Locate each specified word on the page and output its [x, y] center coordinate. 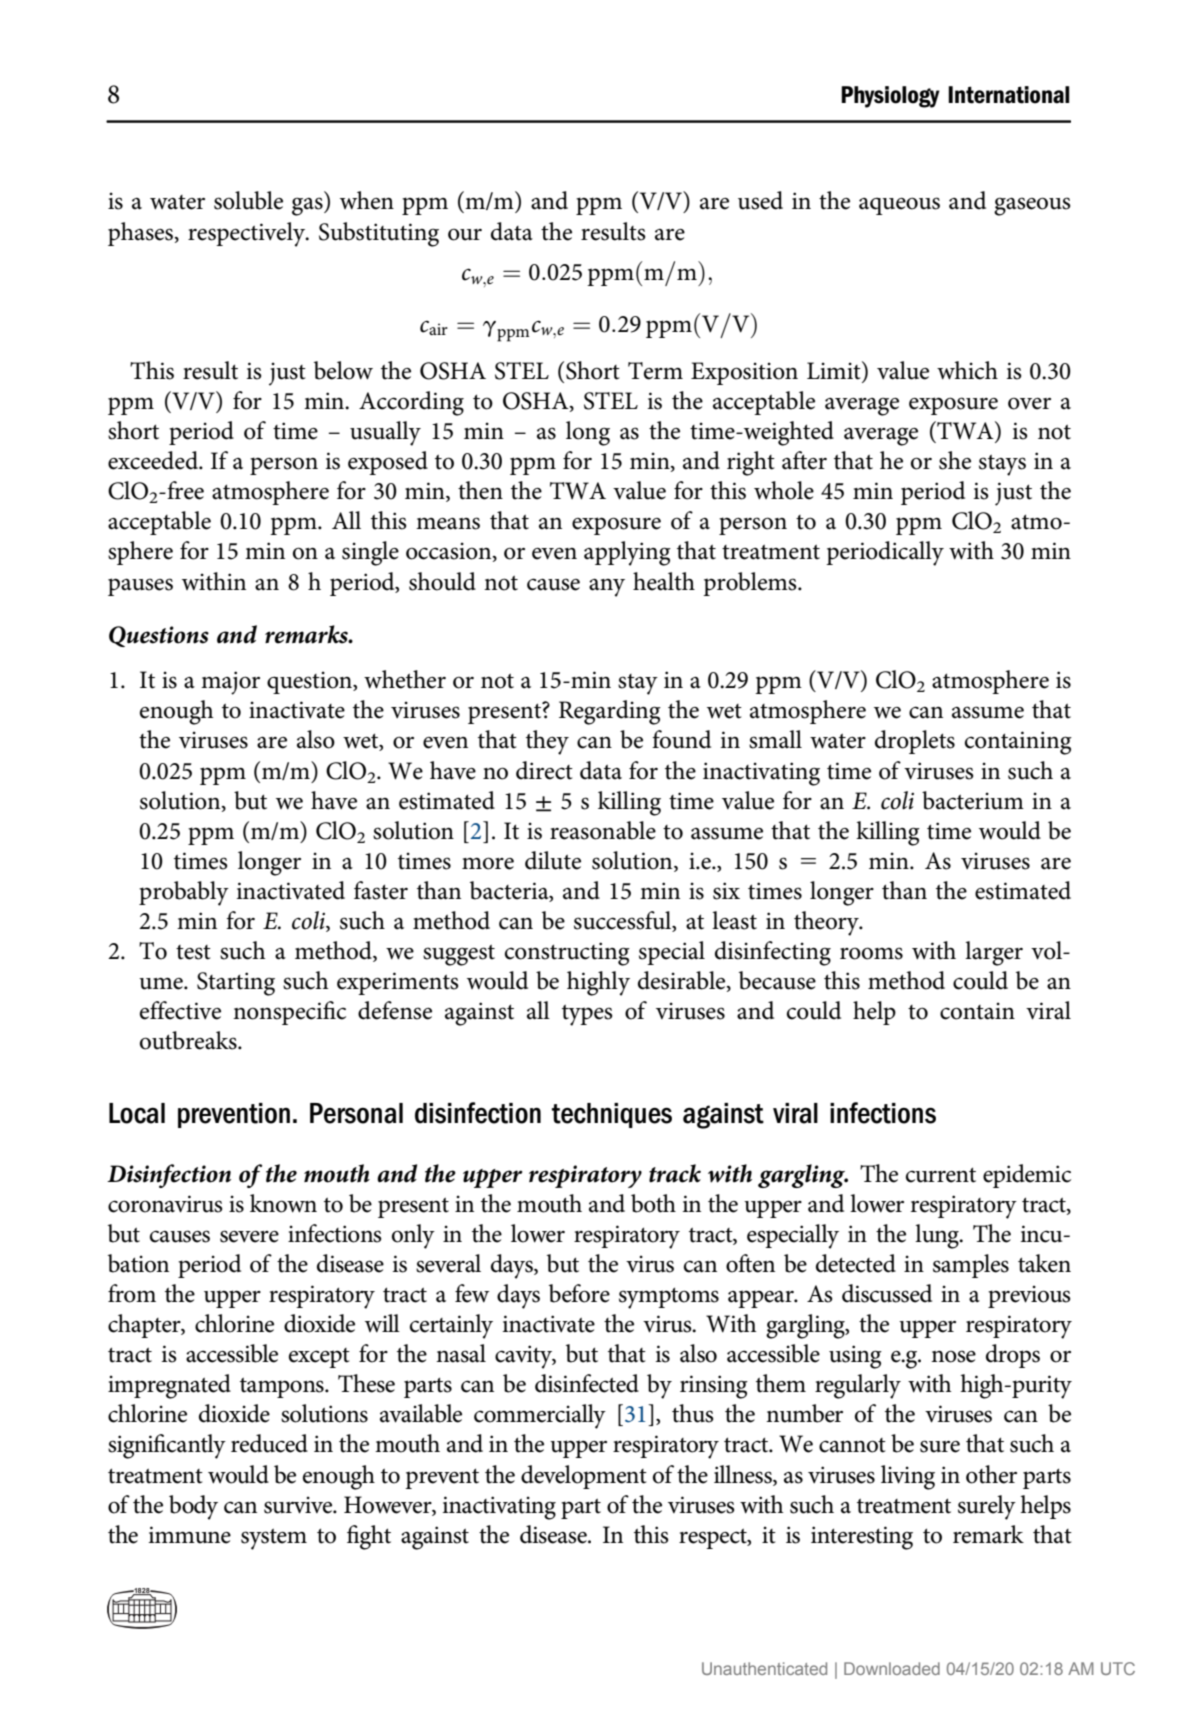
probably [184, 893]
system [274, 1539]
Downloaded [892, 1668]
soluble [248, 200]
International [1008, 95]
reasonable [603, 830]
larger [994, 953]
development [584, 1477]
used [760, 200]
